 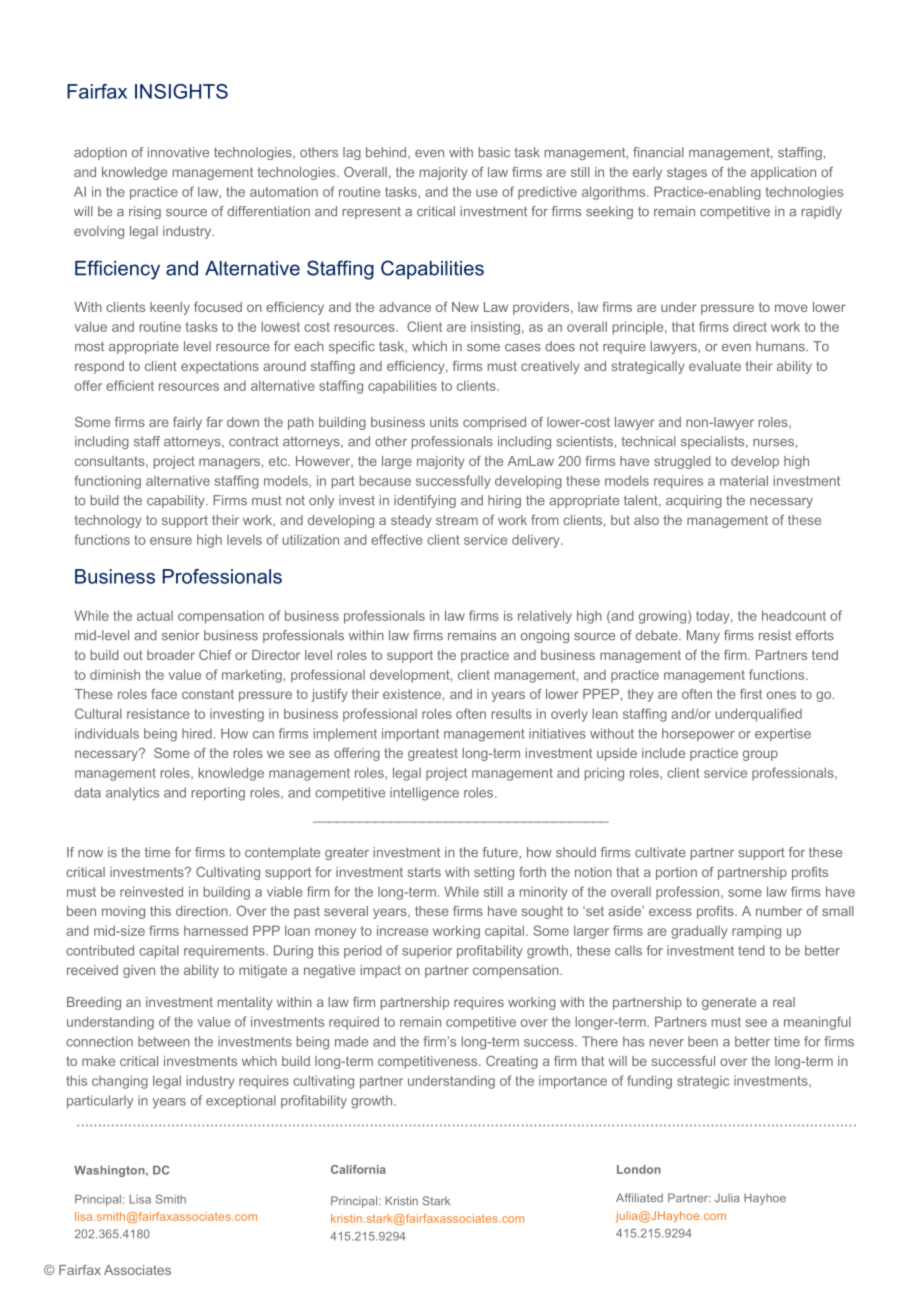 What do you see at coordinates (130, 385) in the screenshot?
I see `efficient` at bounding box center [130, 385].
